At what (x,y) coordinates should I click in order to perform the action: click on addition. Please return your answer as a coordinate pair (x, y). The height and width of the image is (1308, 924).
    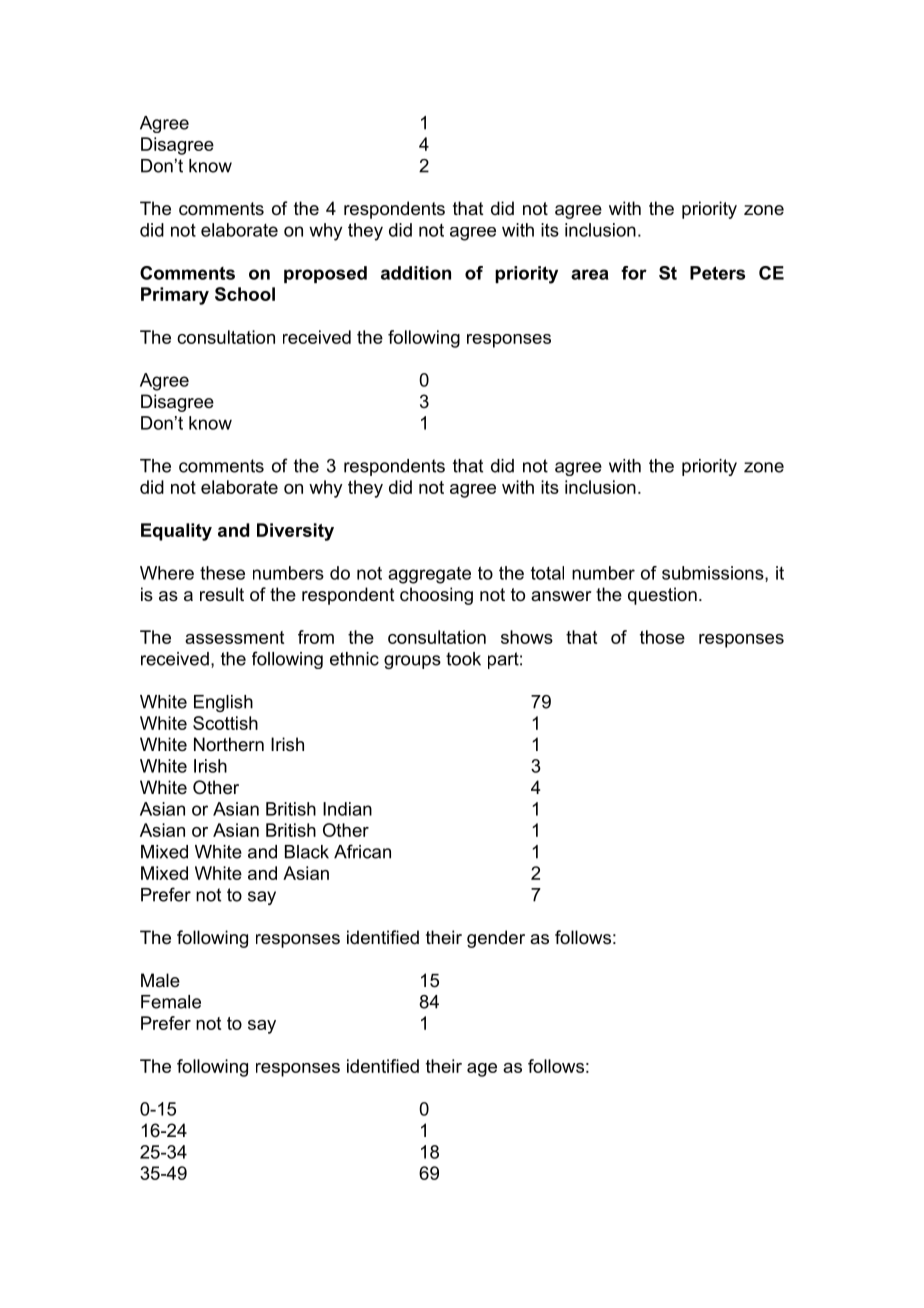
    Looking at the image, I should click on (416, 273).
